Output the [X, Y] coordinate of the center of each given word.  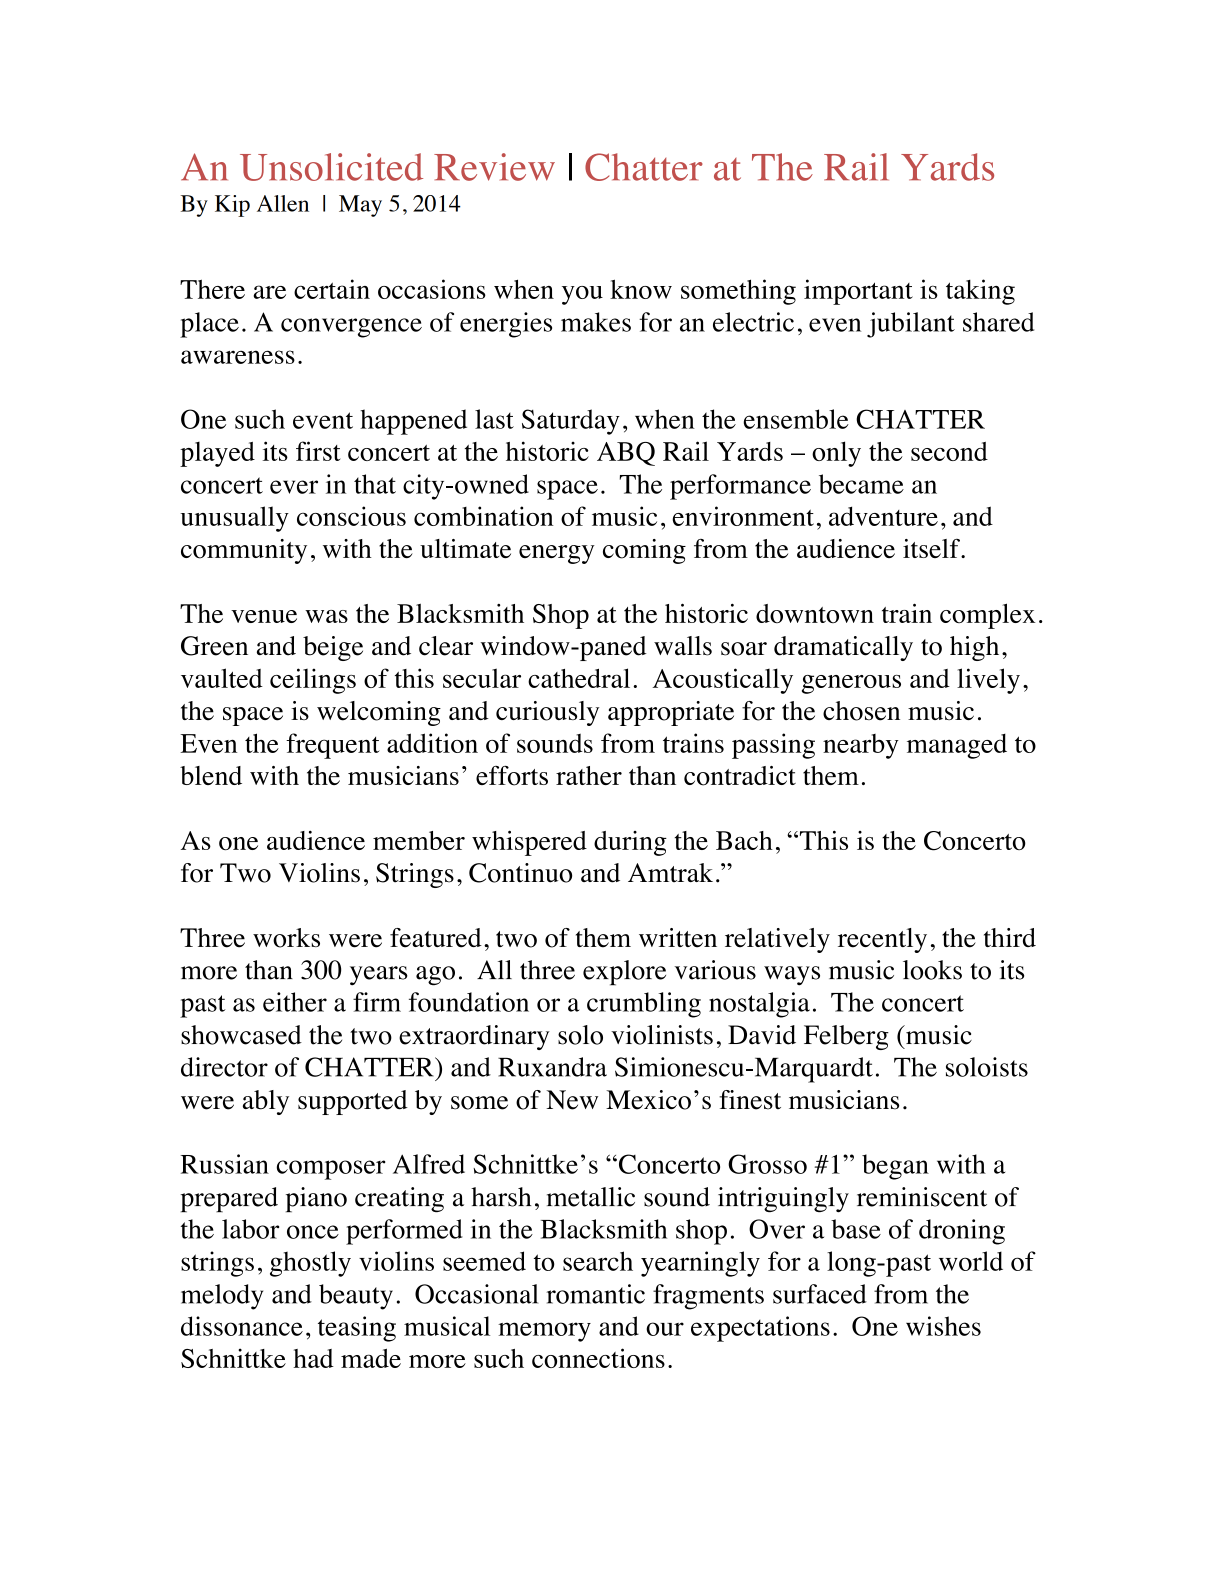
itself [932, 548]
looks [932, 970]
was [326, 616]
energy [557, 554]
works [286, 938]
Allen [283, 203]
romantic [596, 1294]
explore [624, 973]
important [858, 292]
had [313, 1358]
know [641, 289]
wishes [943, 1326]
